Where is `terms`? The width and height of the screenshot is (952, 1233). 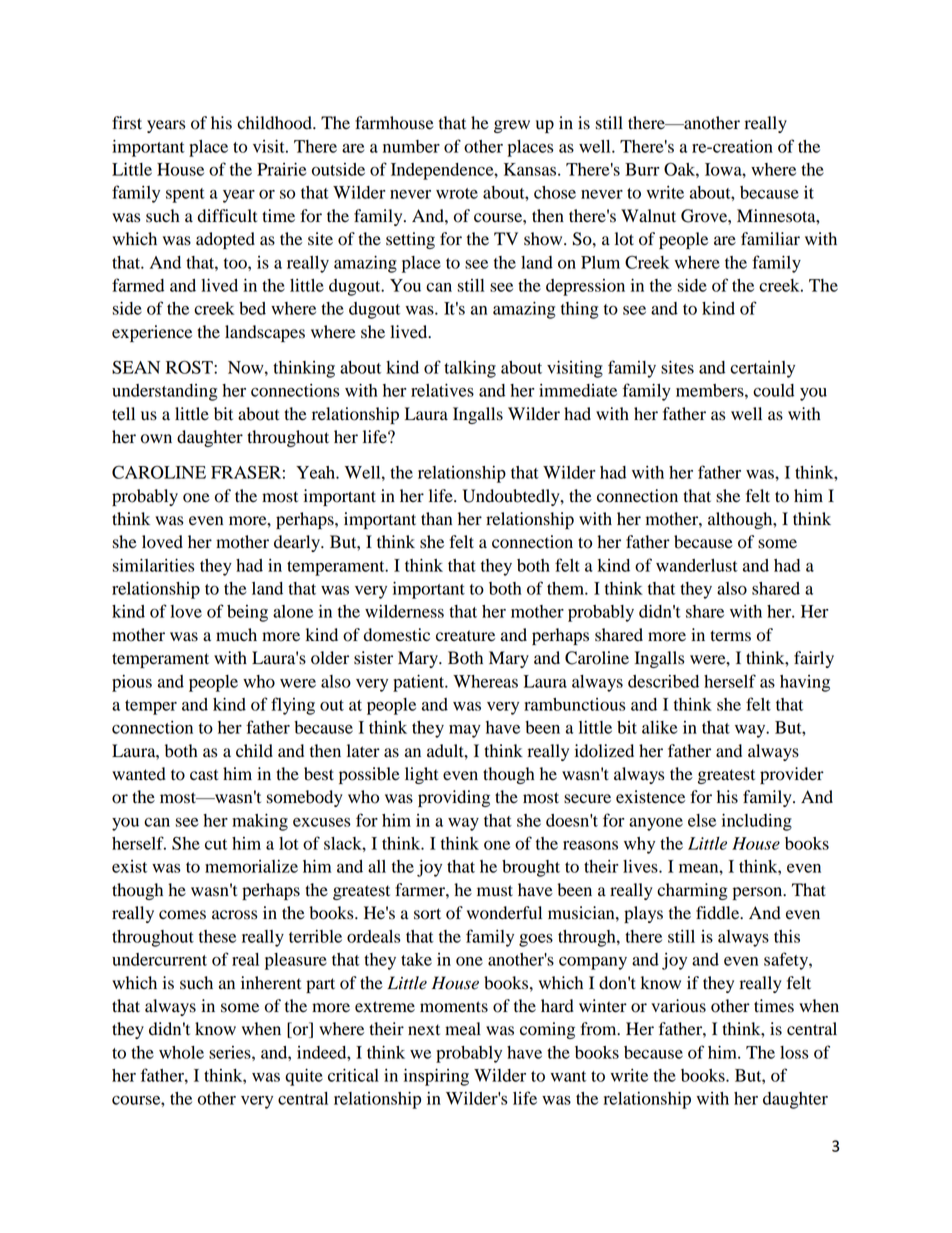 terms is located at coordinates (730, 636).
